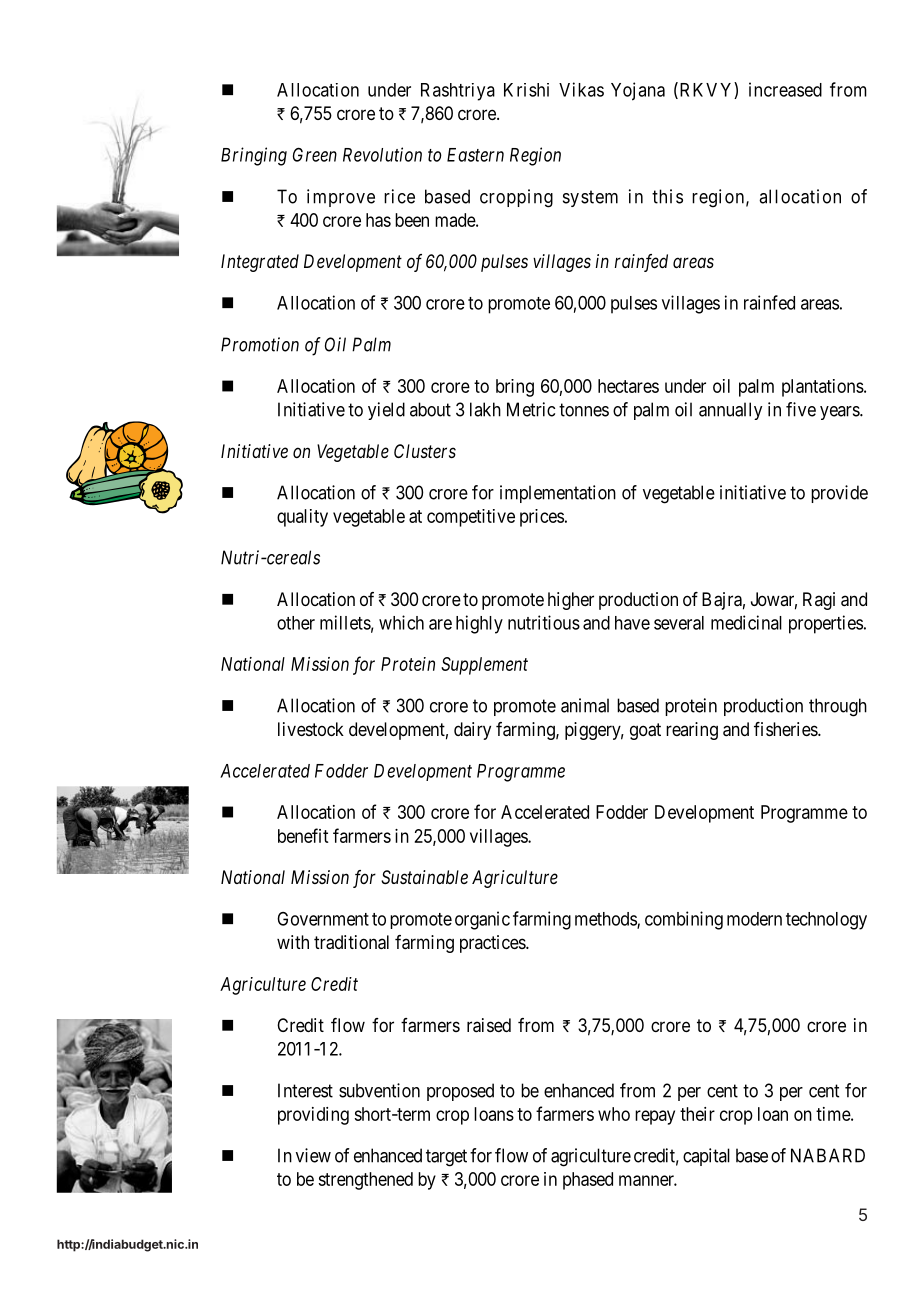 This screenshot has width=924, height=1308. Describe the element at coordinates (315, 154) in the screenshot. I see `Green` at that location.
